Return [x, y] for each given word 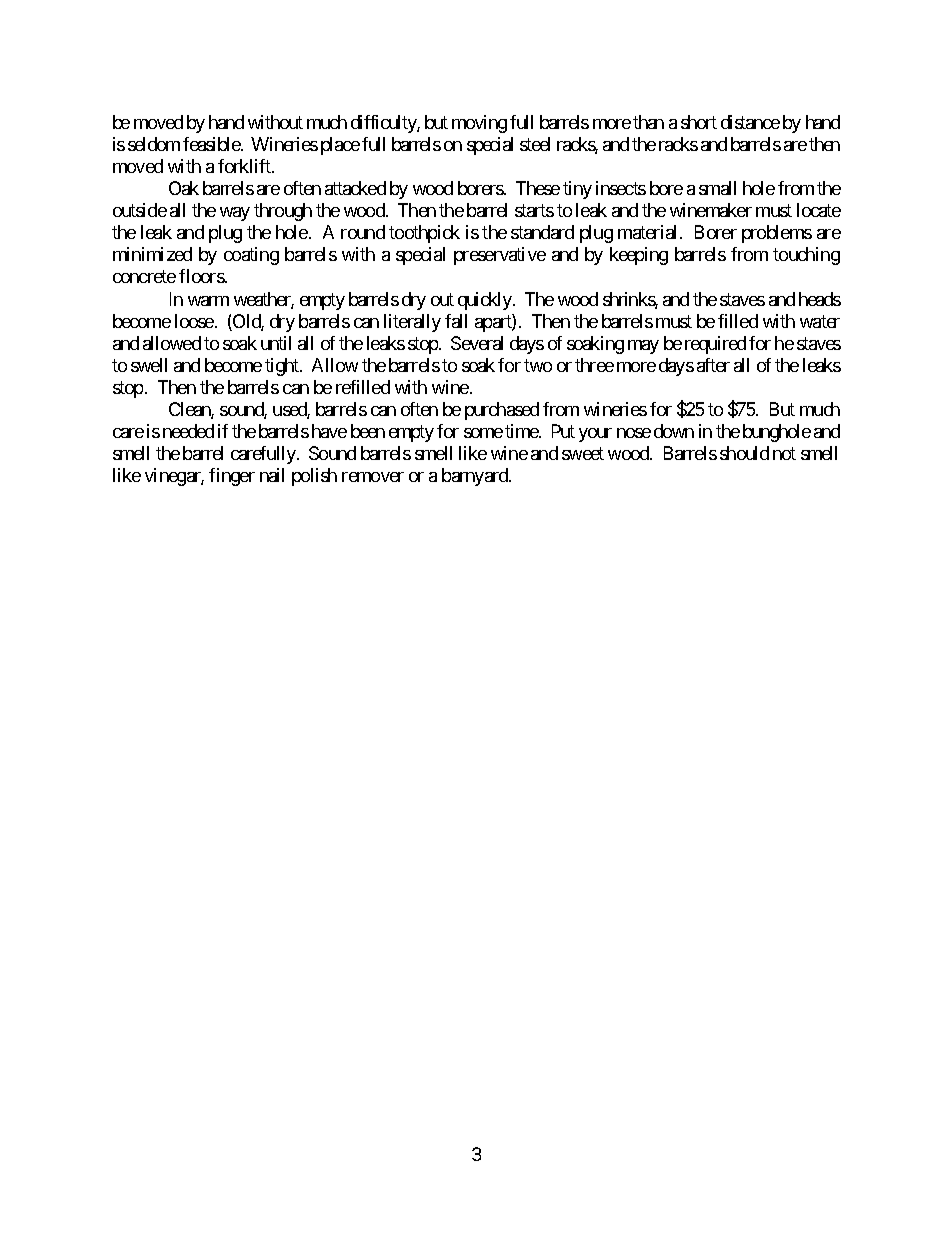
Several [477, 343]
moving [479, 124]
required [715, 345]
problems [777, 234]
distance [750, 122]
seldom [154, 144]
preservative [500, 256]
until [276, 343]
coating [251, 256]
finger [232, 477]
